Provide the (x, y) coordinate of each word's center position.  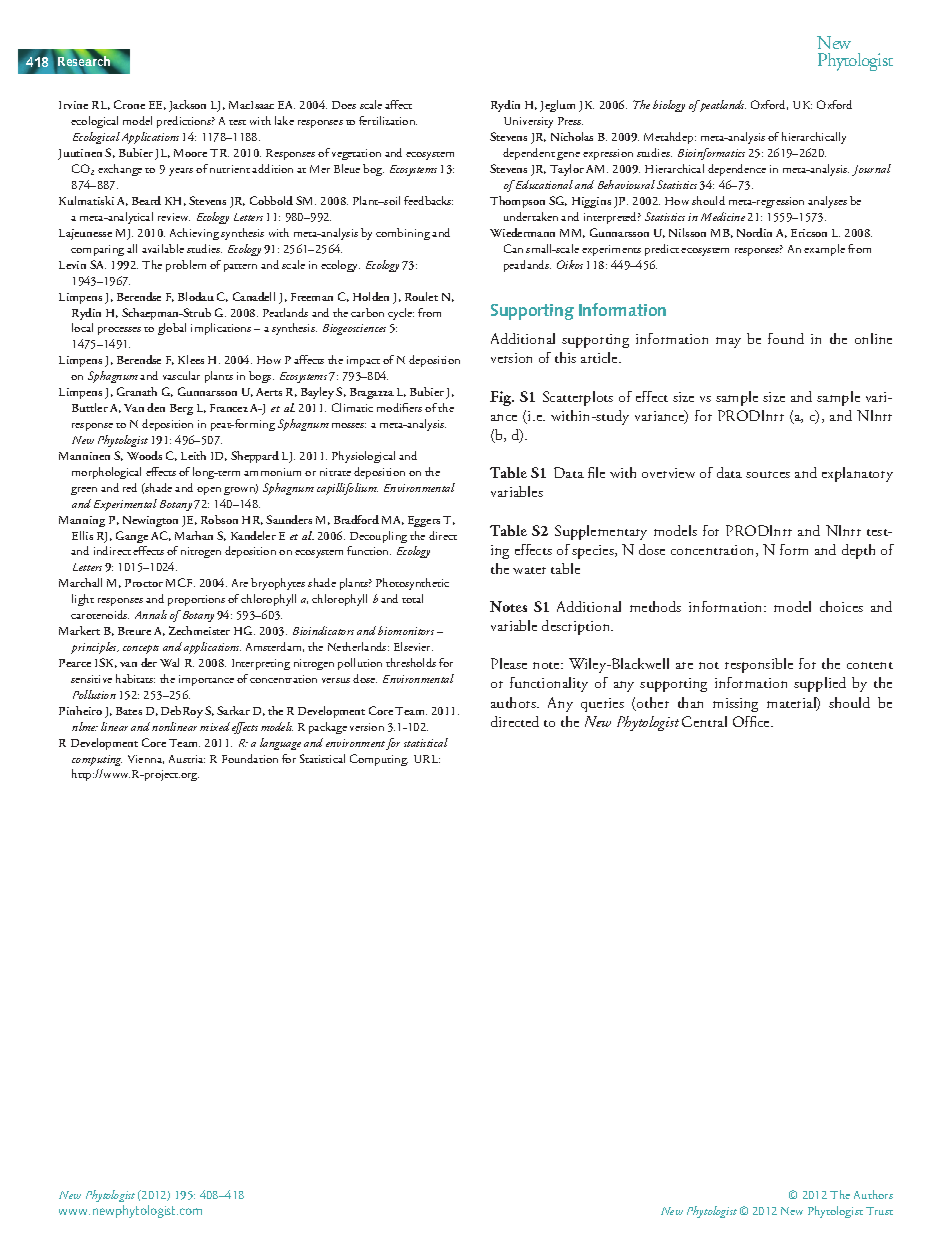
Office (752, 721)
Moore (190, 153)
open (209, 491)
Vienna (146, 759)
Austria (187, 759)
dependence (737, 170)
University (528, 122)
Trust (879, 1211)
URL (427, 759)
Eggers (424, 521)
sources (768, 474)
